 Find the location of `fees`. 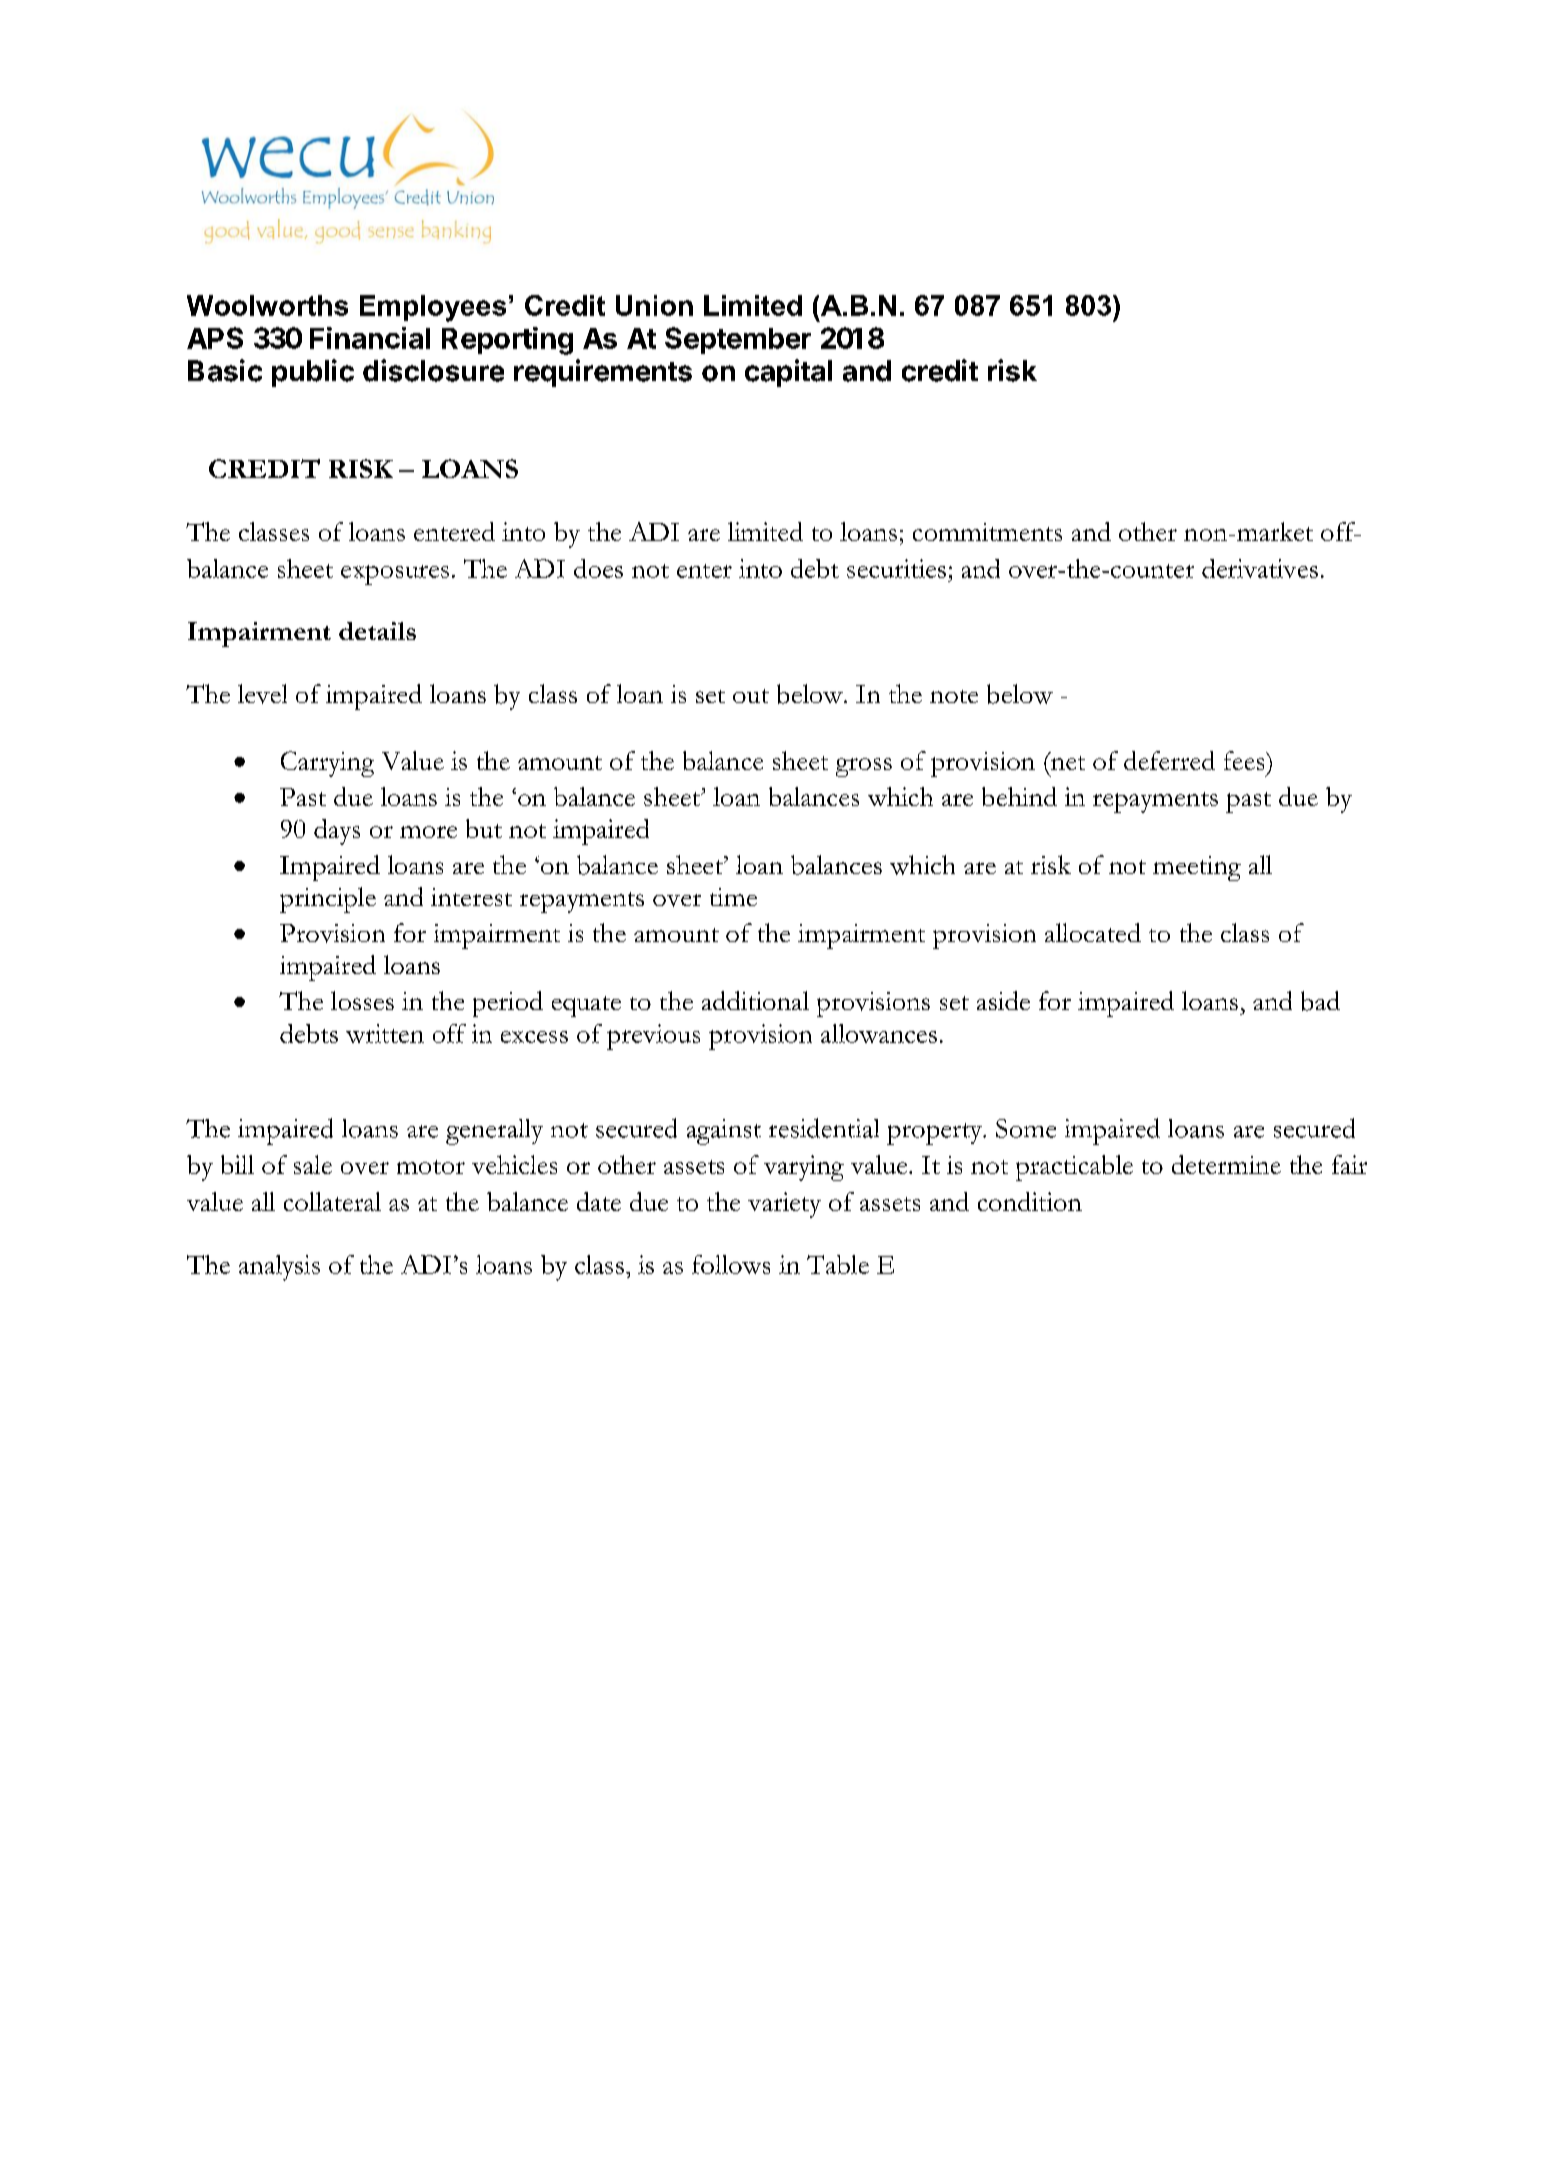

fees is located at coordinates (1245, 760).
